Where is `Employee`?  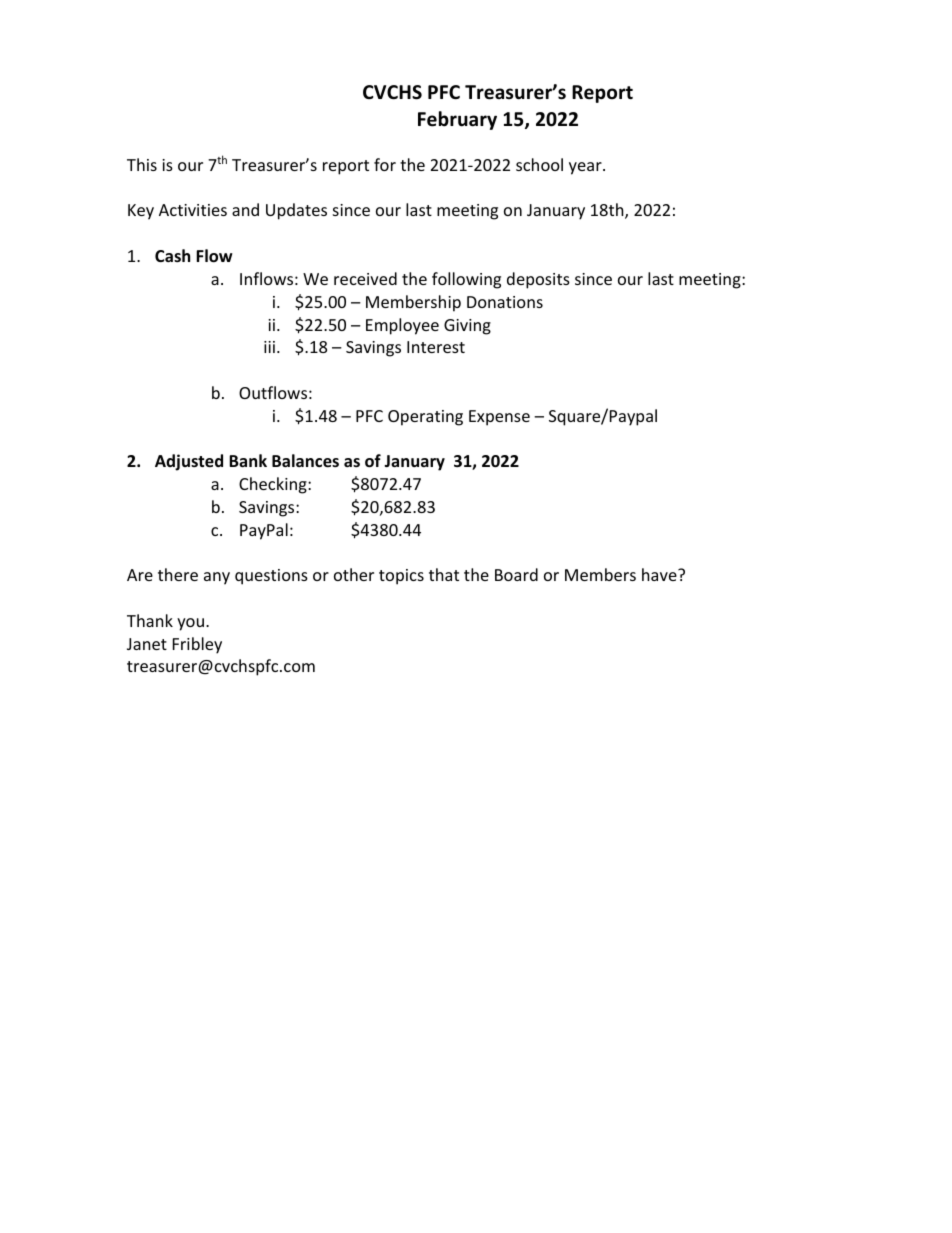 Employee is located at coordinates (402, 326).
